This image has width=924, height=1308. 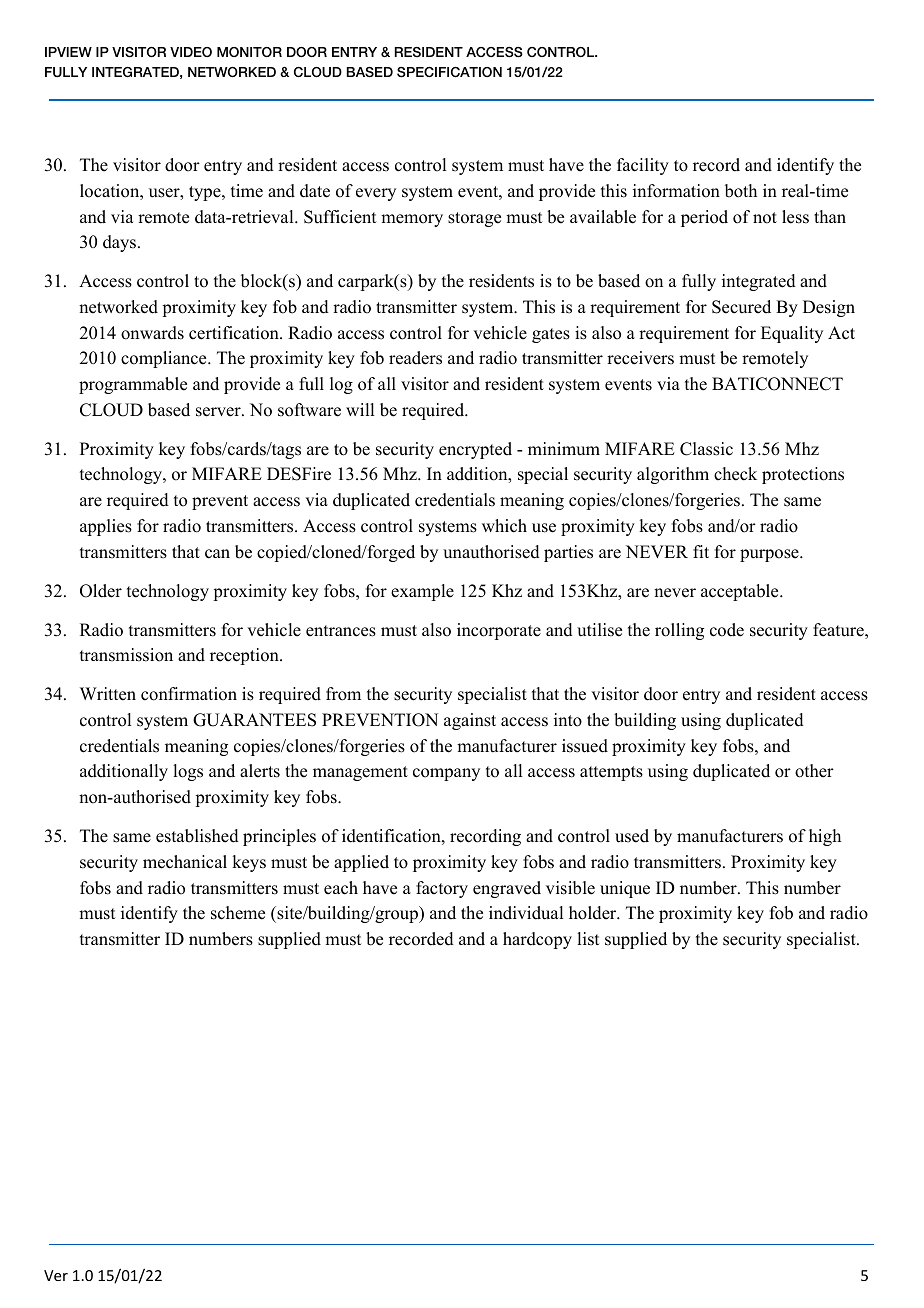 I want to click on reception, so click(x=245, y=656).
